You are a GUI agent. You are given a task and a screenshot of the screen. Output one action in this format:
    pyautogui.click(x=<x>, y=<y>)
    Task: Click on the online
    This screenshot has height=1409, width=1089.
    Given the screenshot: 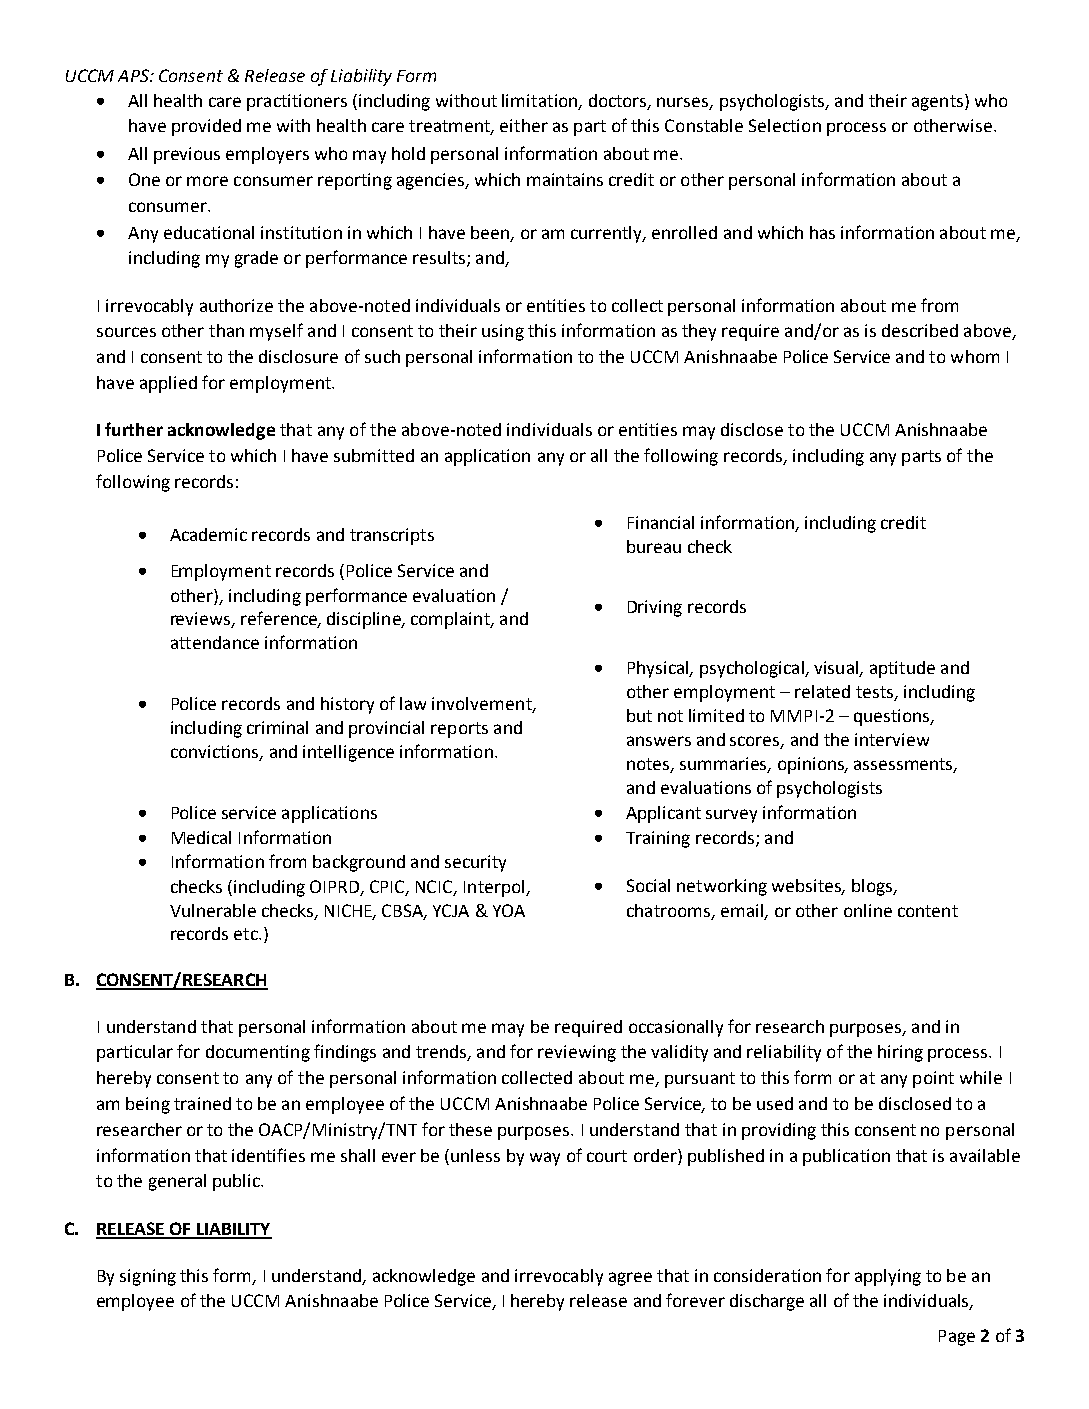 What is the action you would take?
    pyautogui.click(x=868, y=910)
